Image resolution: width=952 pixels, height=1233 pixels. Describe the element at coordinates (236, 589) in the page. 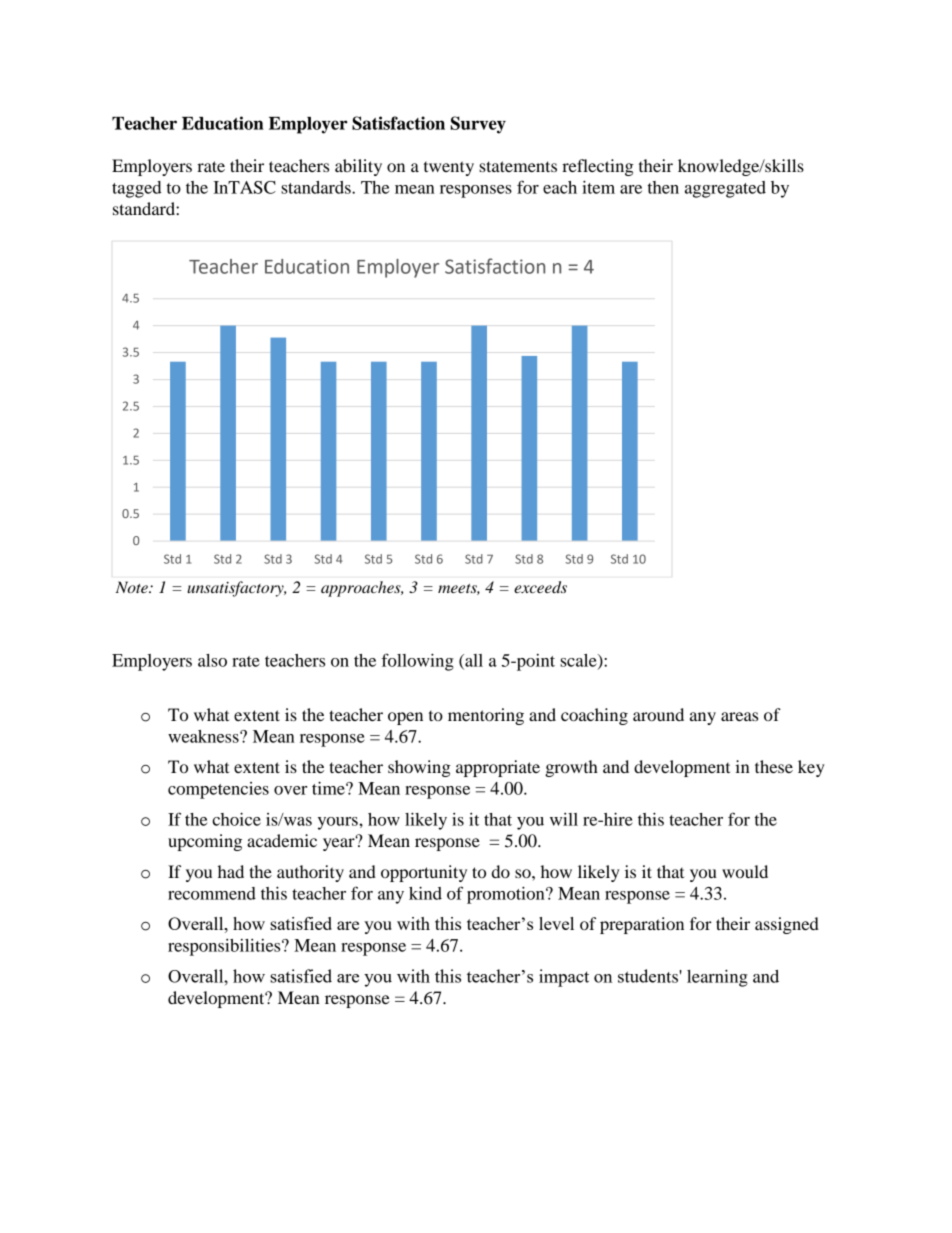

I see `unsatisfactory` at that location.
